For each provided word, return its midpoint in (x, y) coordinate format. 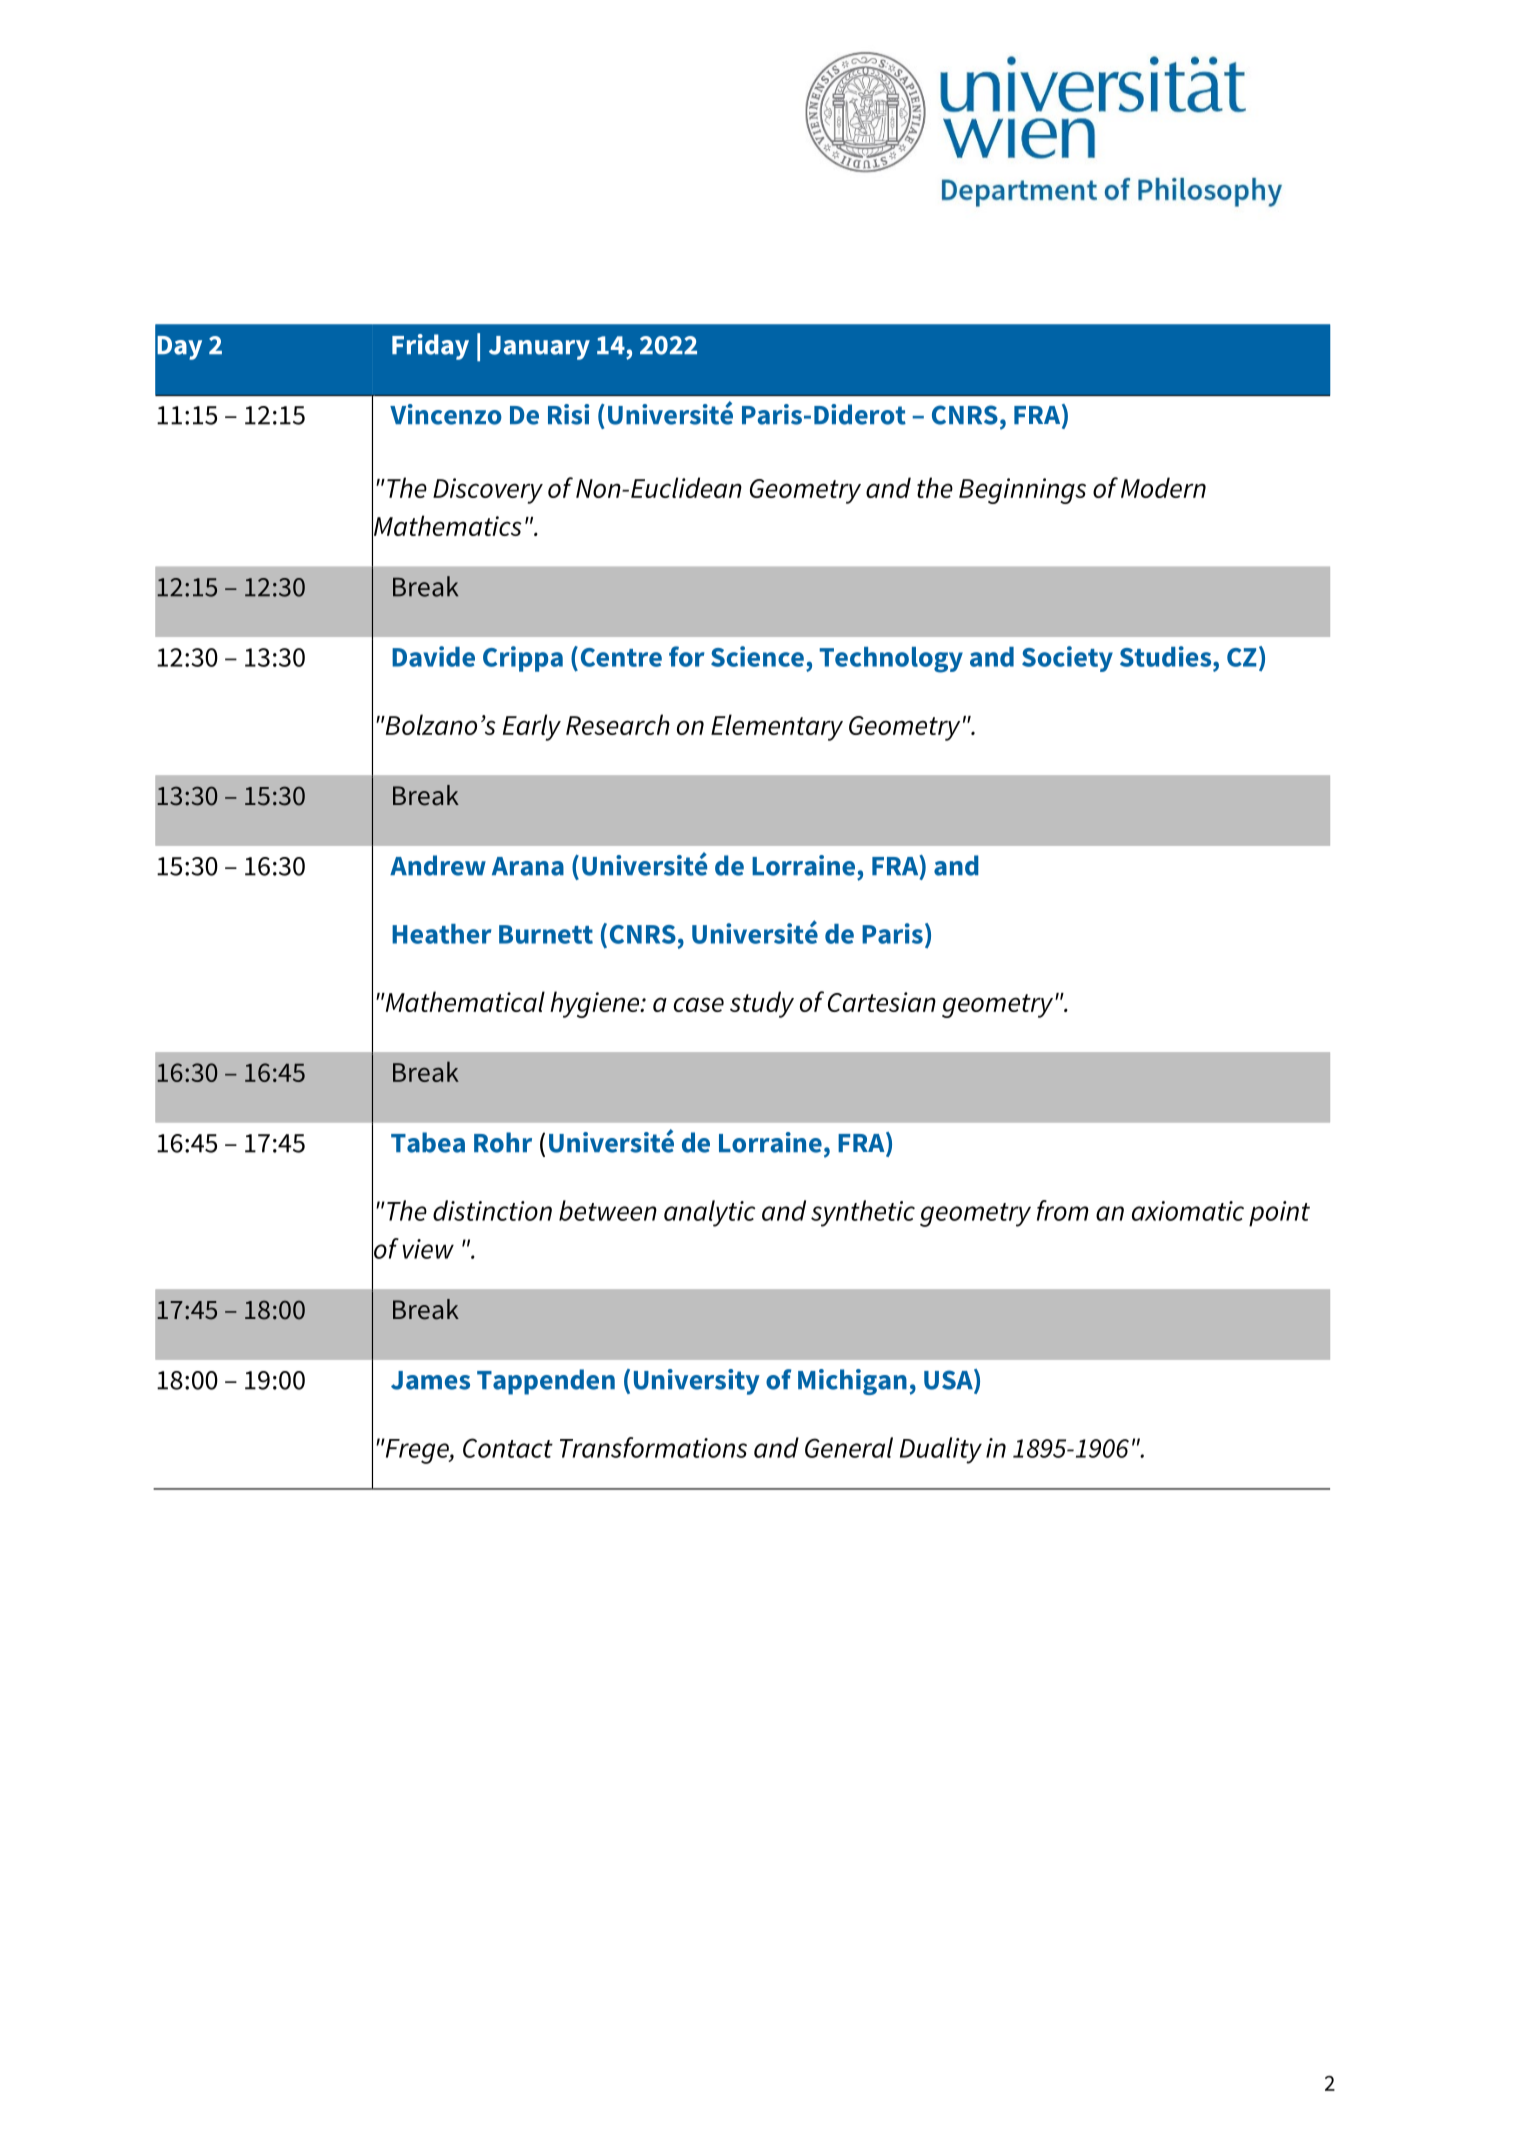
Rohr (503, 1142)
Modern (1163, 487)
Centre (621, 657)
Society (1067, 659)
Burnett (546, 934)
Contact (508, 1448)
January (539, 348)
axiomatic (1188, 1211)
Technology (891, 660)
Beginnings (1022, 491)
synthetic (863, 1213)
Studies (1167, 656)
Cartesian (882, 1002)
